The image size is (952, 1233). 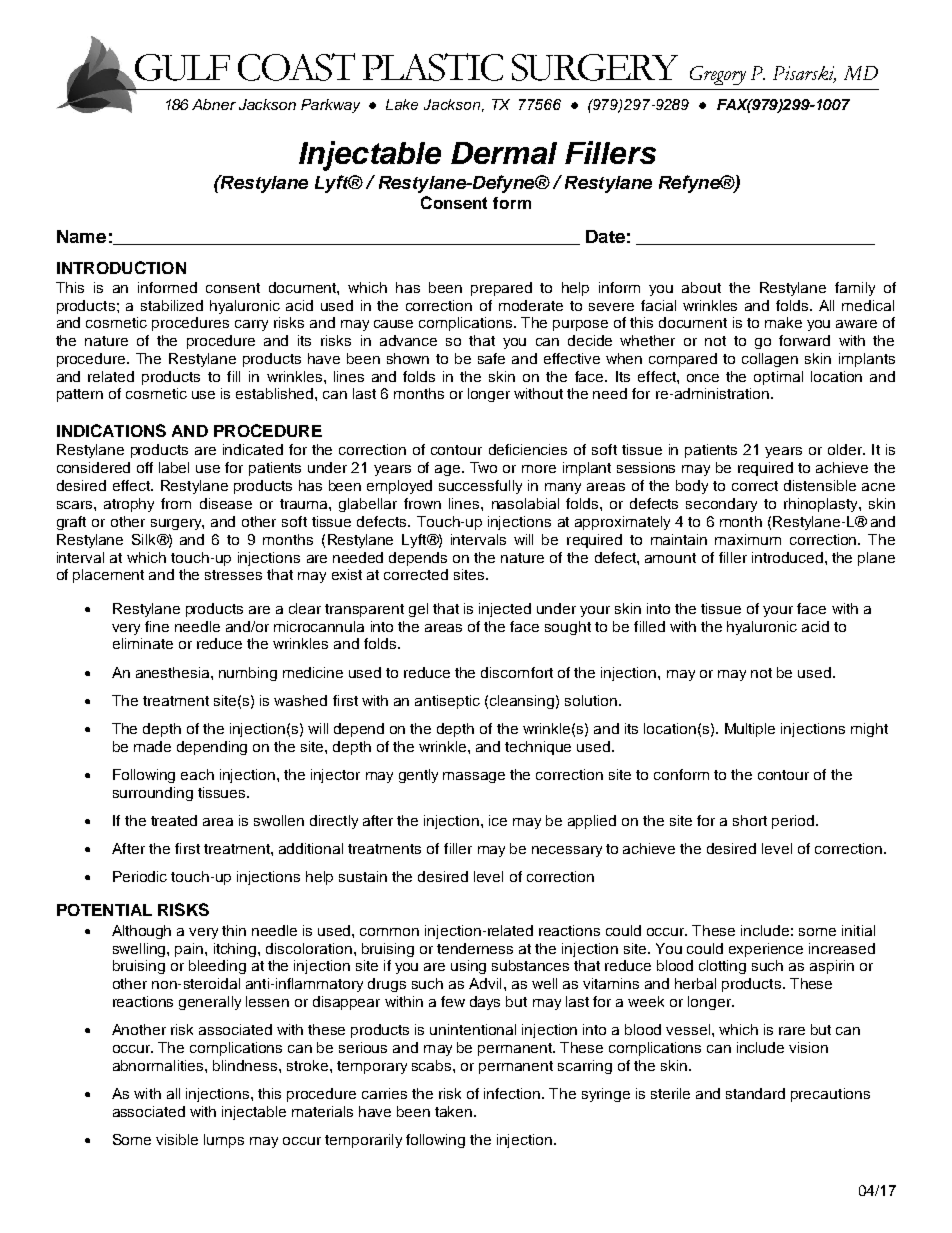 I want to click on from, so click(x=176, y=503).
